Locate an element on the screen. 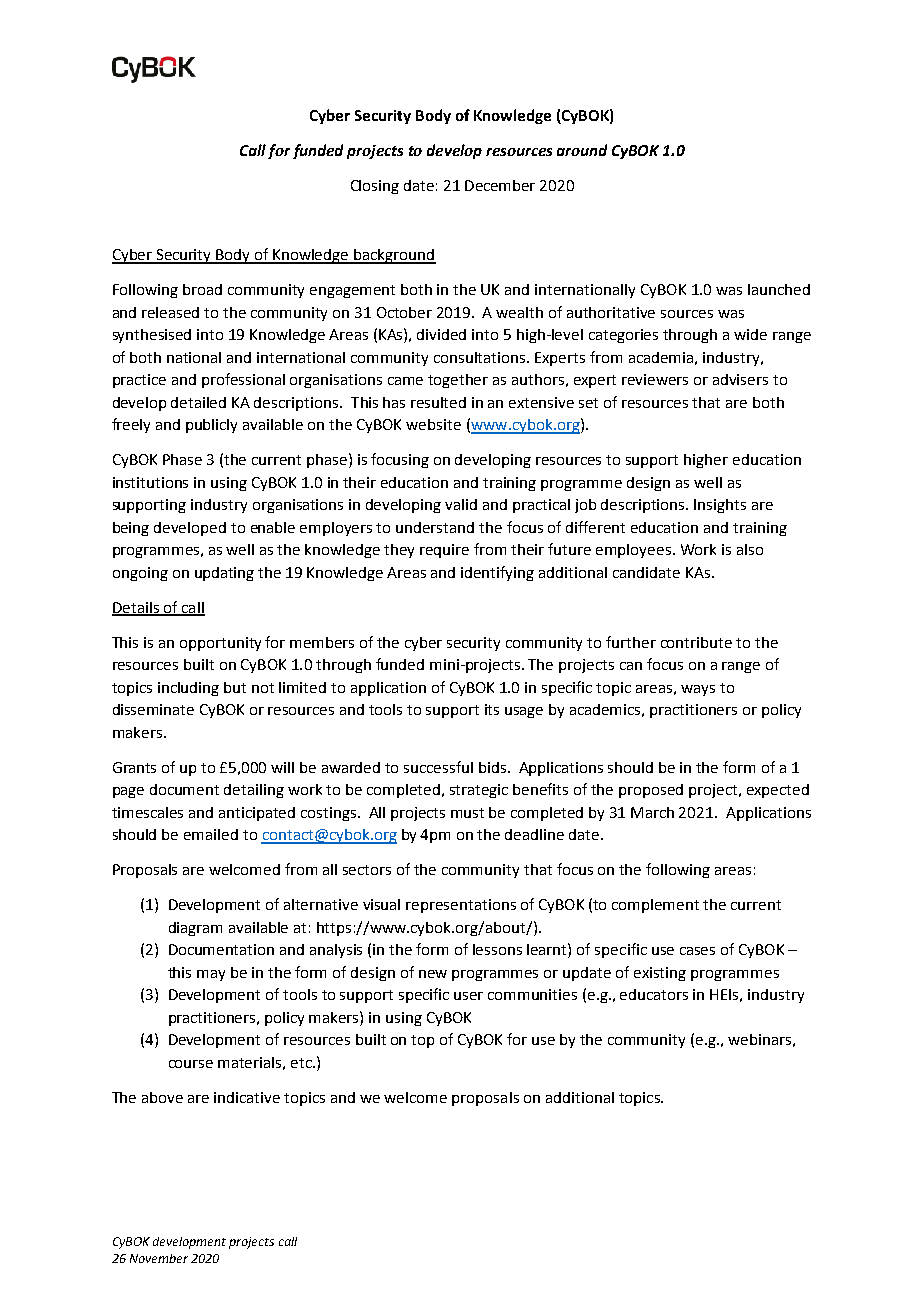  December is located at coordinates (500, 185).
